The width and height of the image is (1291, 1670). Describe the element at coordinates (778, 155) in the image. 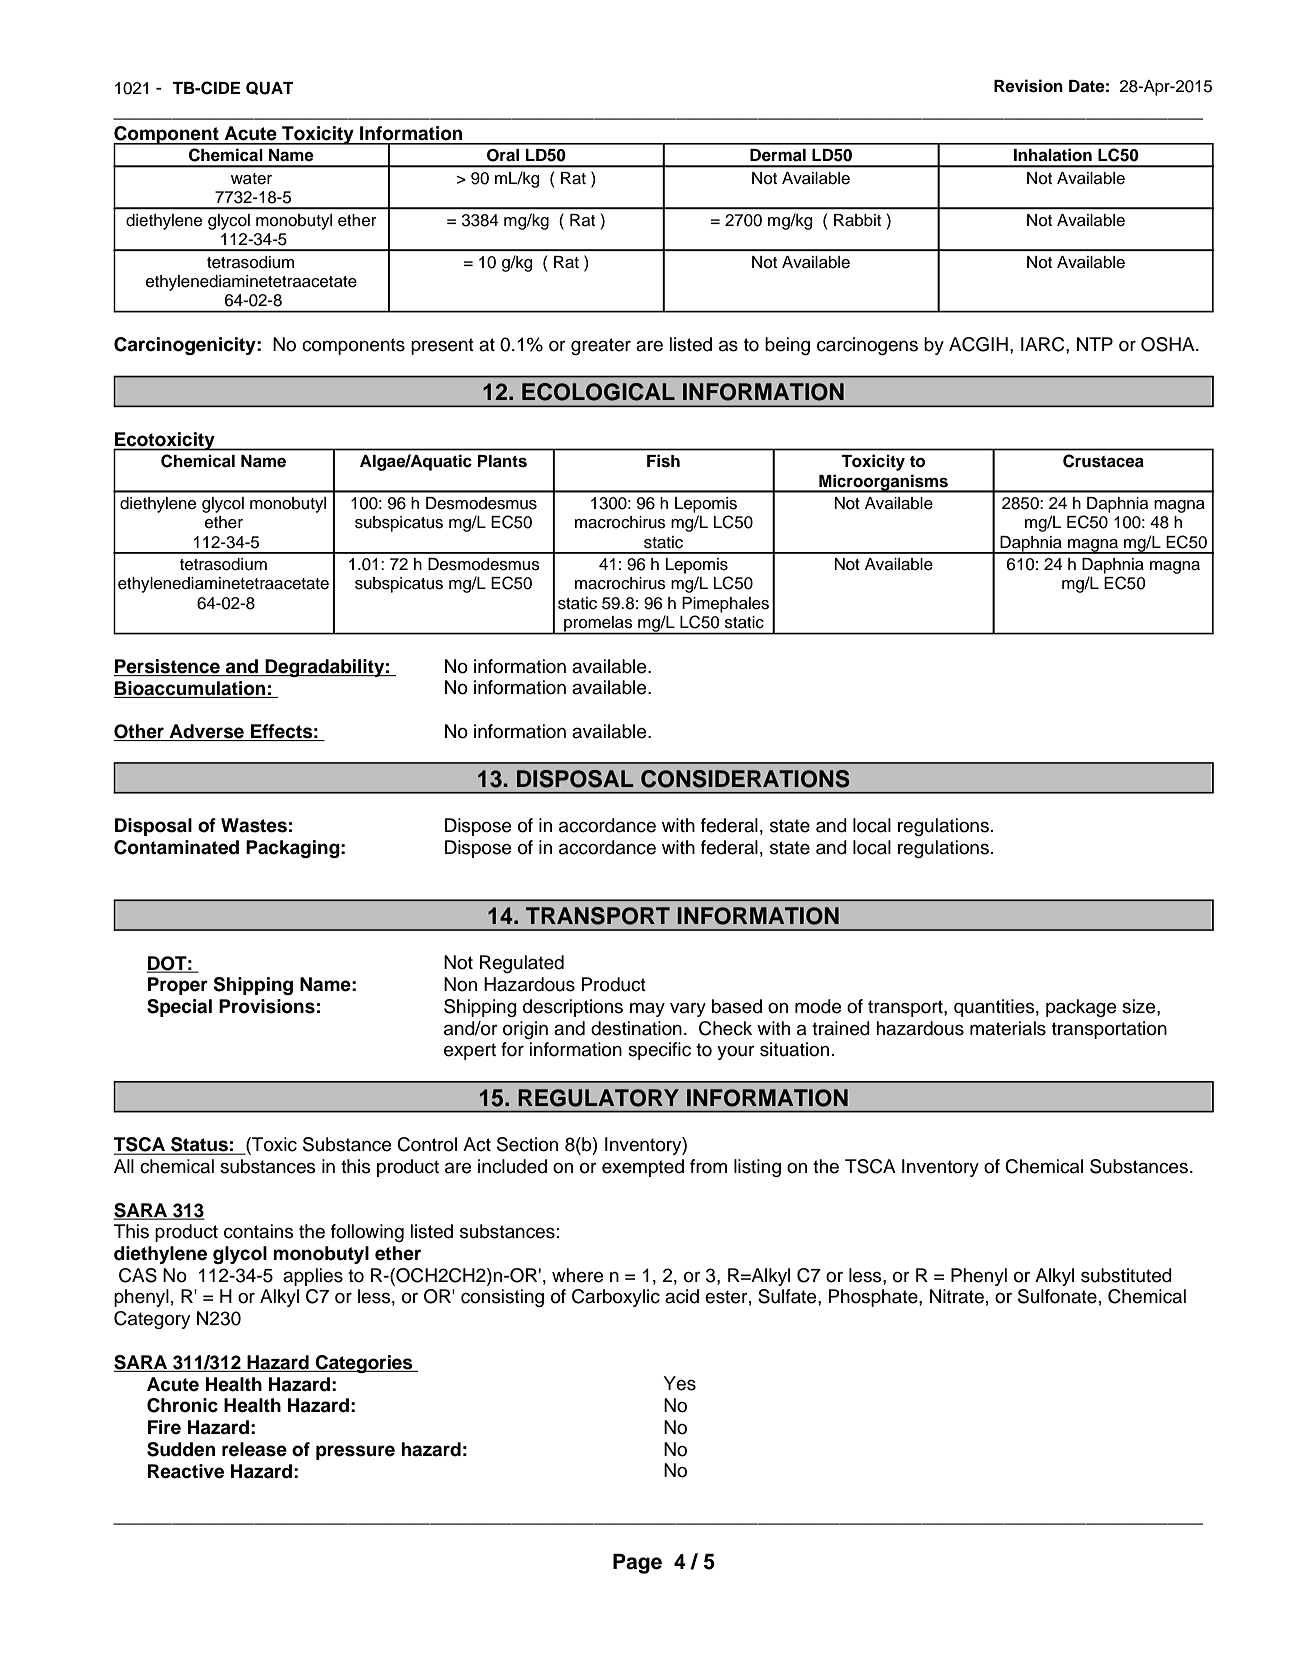

I see `Dermal` at that location.
